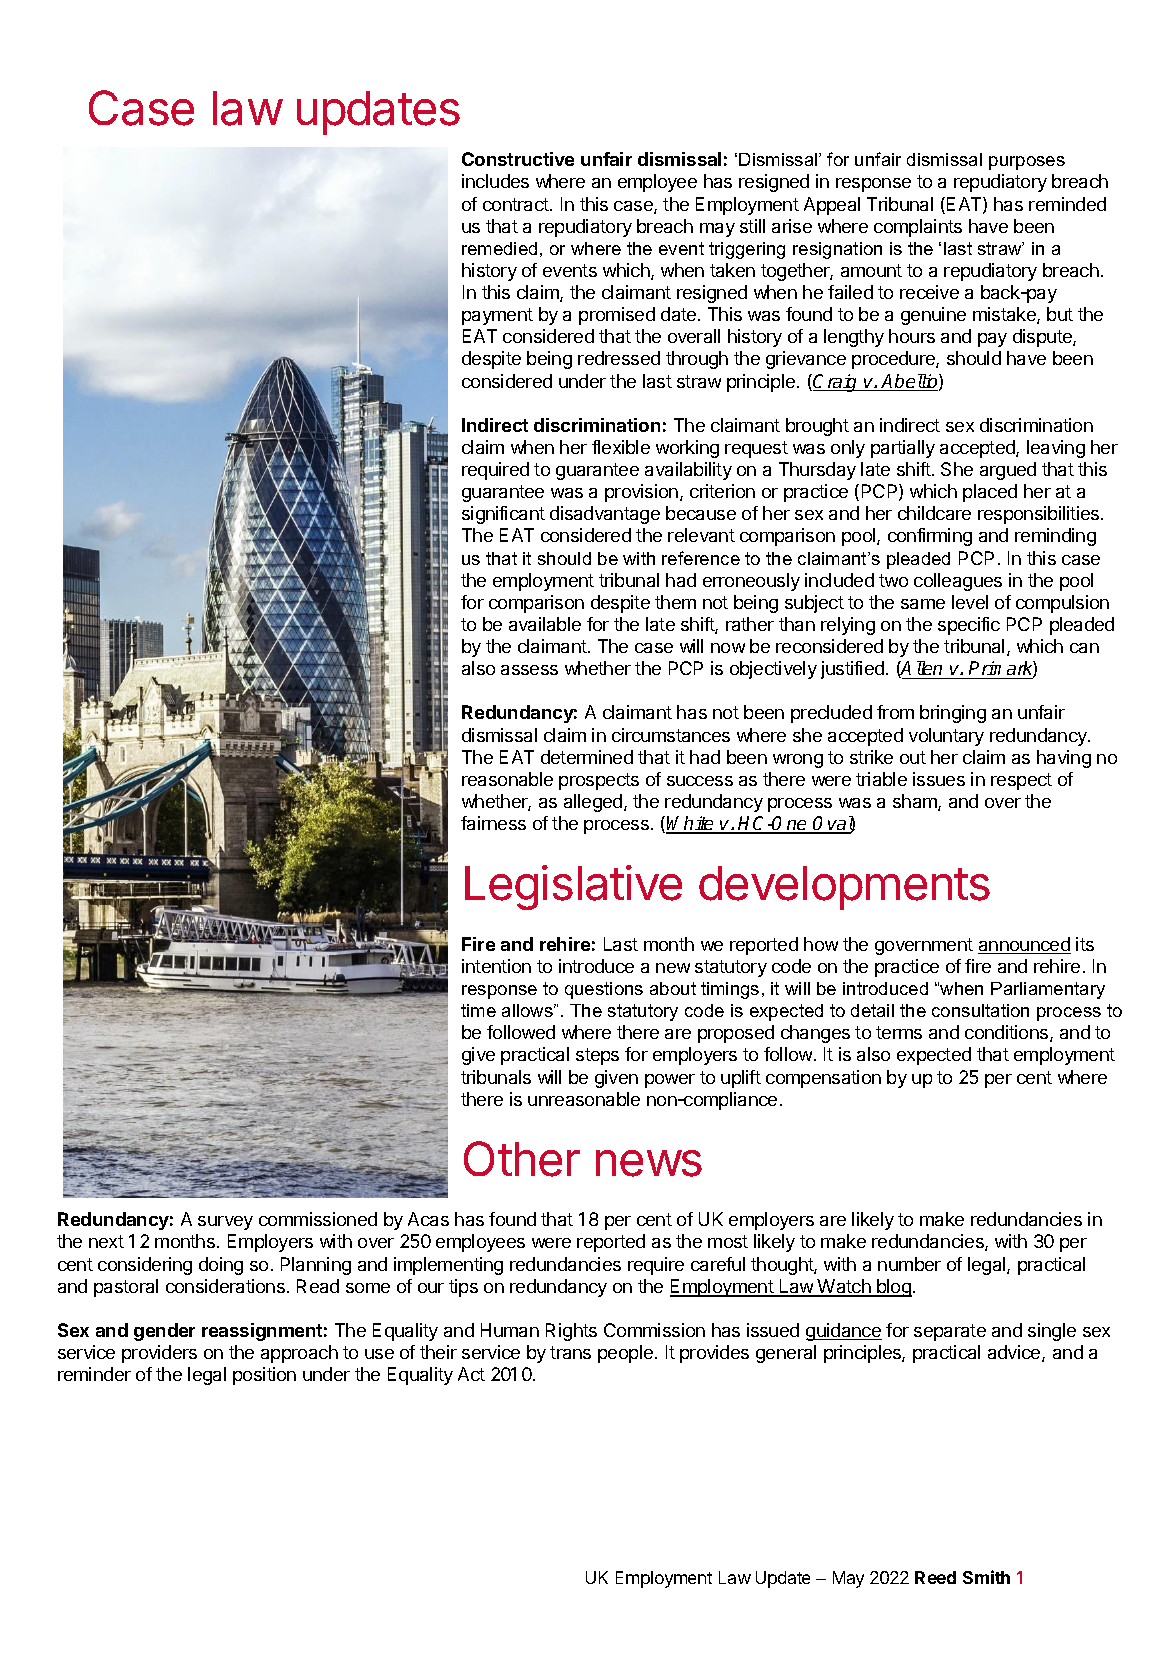 This image has width=1172, height=1657. What do you see at coordinates (495, 181) in the image?
I see `includes` at bounding box center [495, 181].
